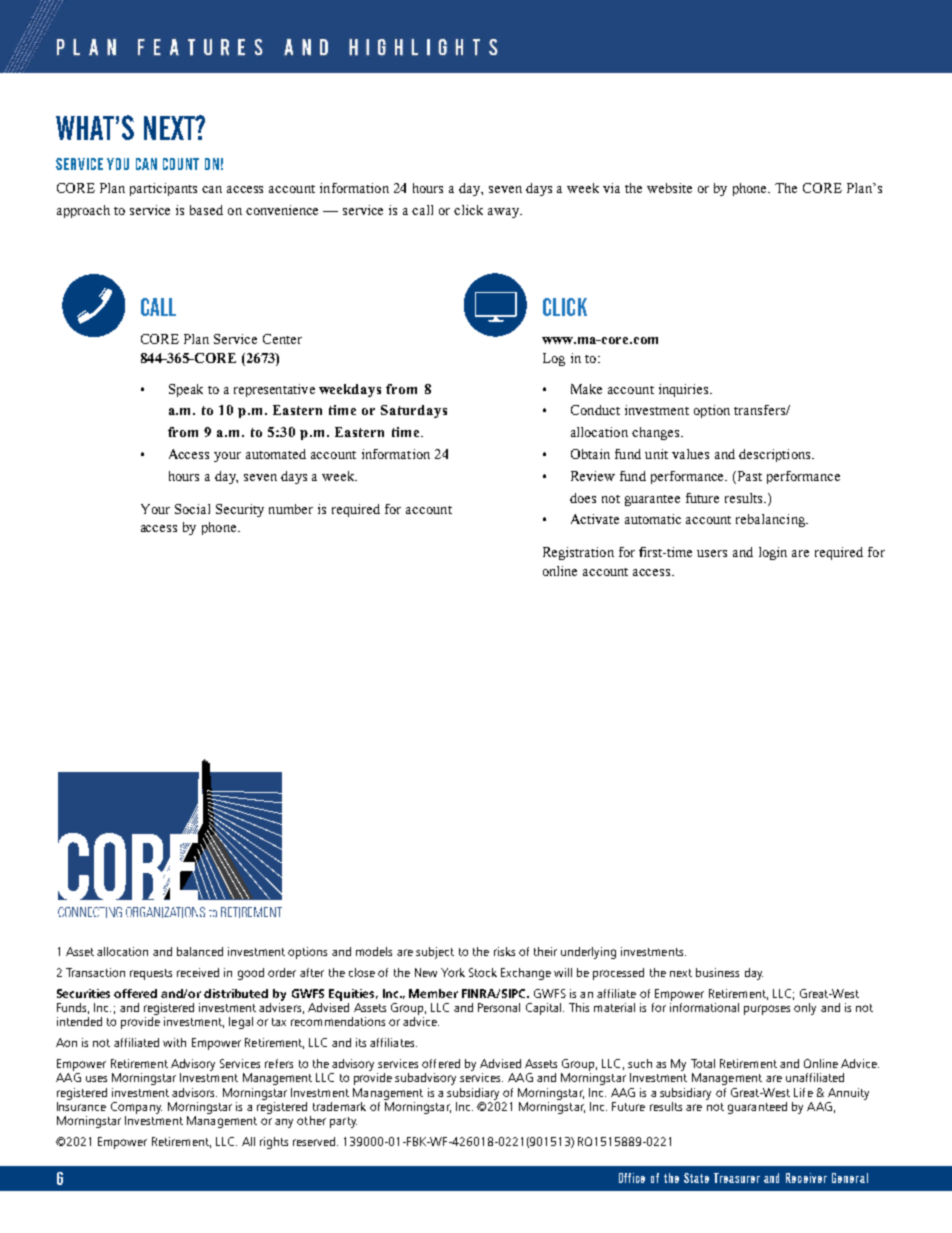 The width and height of the page is (952, 1233). I want to click on participants, so click(163, 189).
